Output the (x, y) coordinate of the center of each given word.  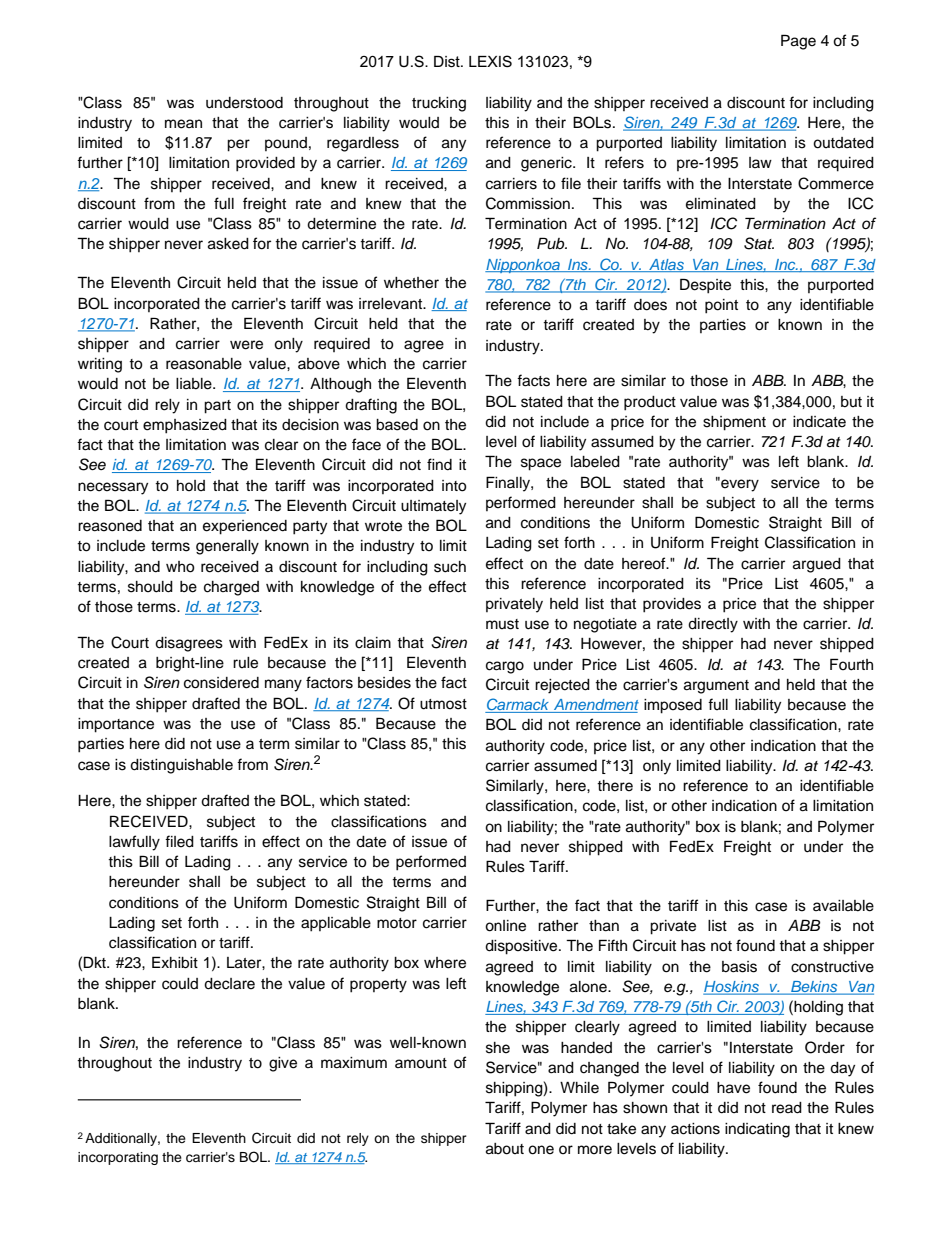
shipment (734, 423)
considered (221, 683)
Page (798, 42)
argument (716, 687)
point (721, 306)
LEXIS (490, 61)
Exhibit (175, 962)
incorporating (118, 1158)
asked (228, 244)
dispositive (522, 947)
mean (183, 124)
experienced (245, 527)
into (454, 486)
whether (411, 283)
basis (739, 967)
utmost (443, 704)
